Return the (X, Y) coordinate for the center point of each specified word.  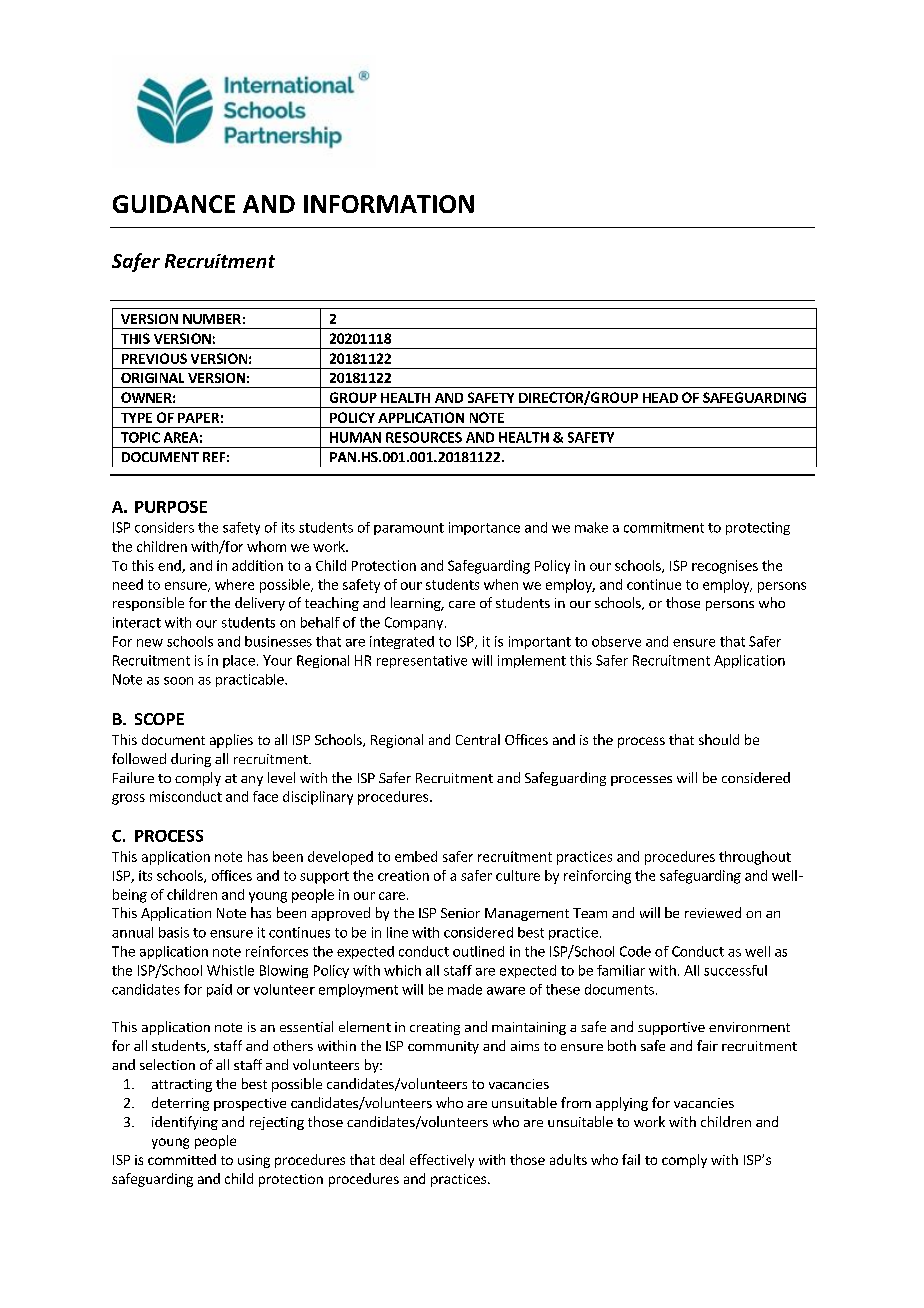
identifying (185, 1123)
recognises (725, 567)
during (191, 760)
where (234, 584)
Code (635, 951)
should (719, 739)
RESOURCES (424, 437)
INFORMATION (389, 204)
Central (478, 739)
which (402, 970)
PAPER (198, 418)
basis (174, 932)
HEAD (660, 398)
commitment (664, 527)
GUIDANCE (174, 204)
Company (414, 623)
